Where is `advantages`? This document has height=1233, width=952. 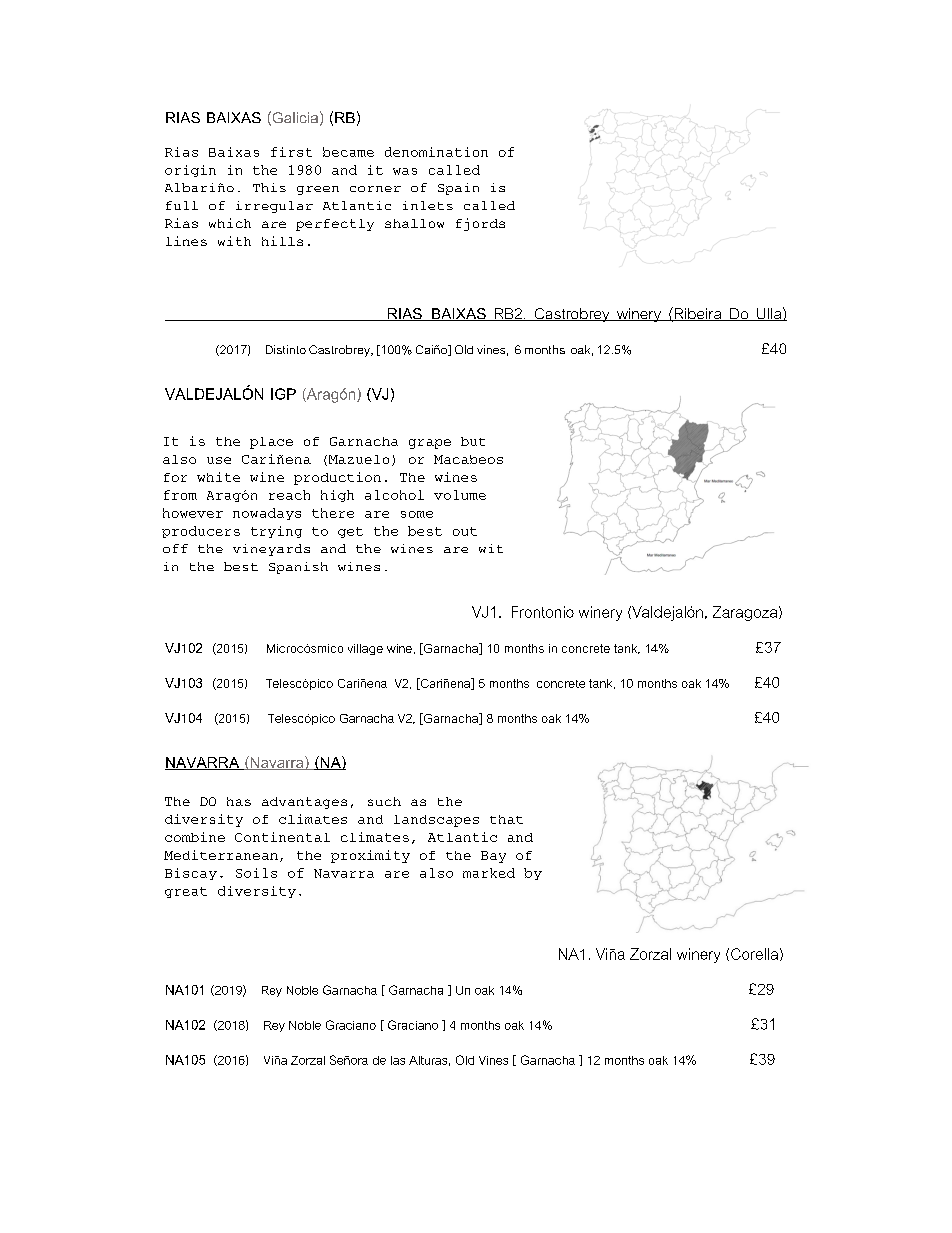 advantages is located at coordinates (304, 803).
